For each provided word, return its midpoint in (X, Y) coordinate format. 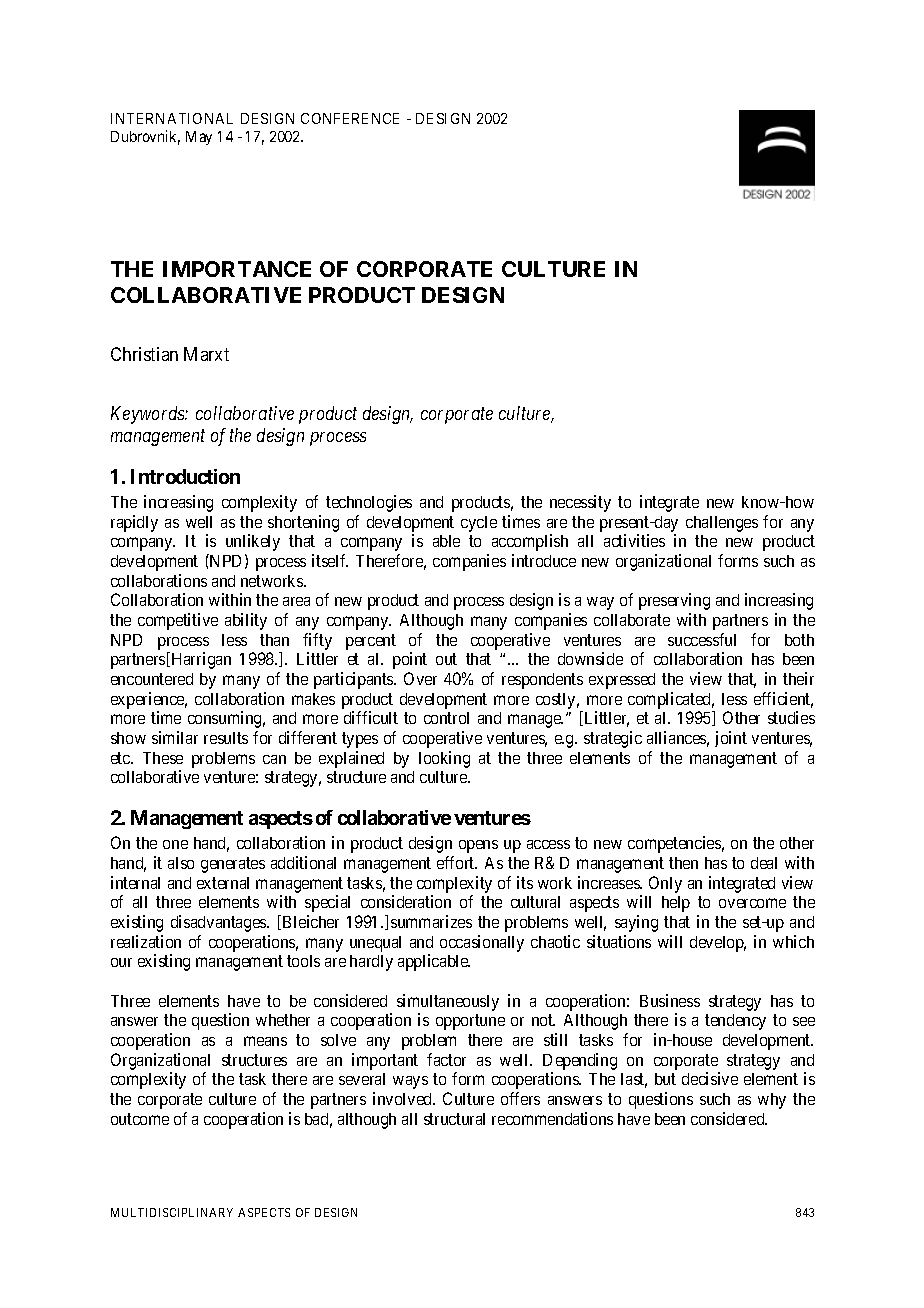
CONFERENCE (350, 118)
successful (702, 639)
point (410, 660)
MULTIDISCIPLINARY (172, 1212)
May (199, 138)
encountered (152, 679)
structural (454, 1119)
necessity (580, 503)
